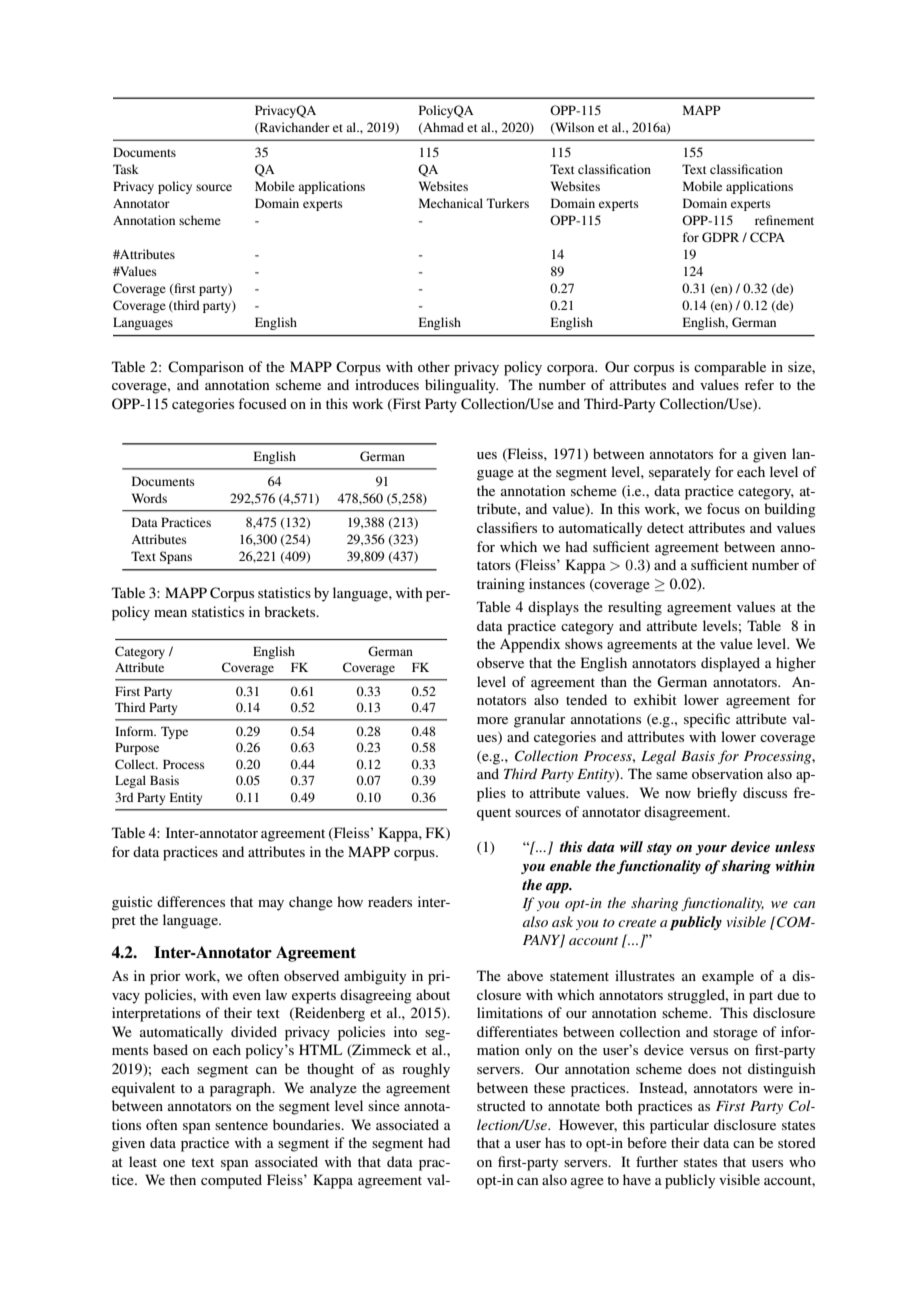  I want to click on Comparison, so click(206, 368).
